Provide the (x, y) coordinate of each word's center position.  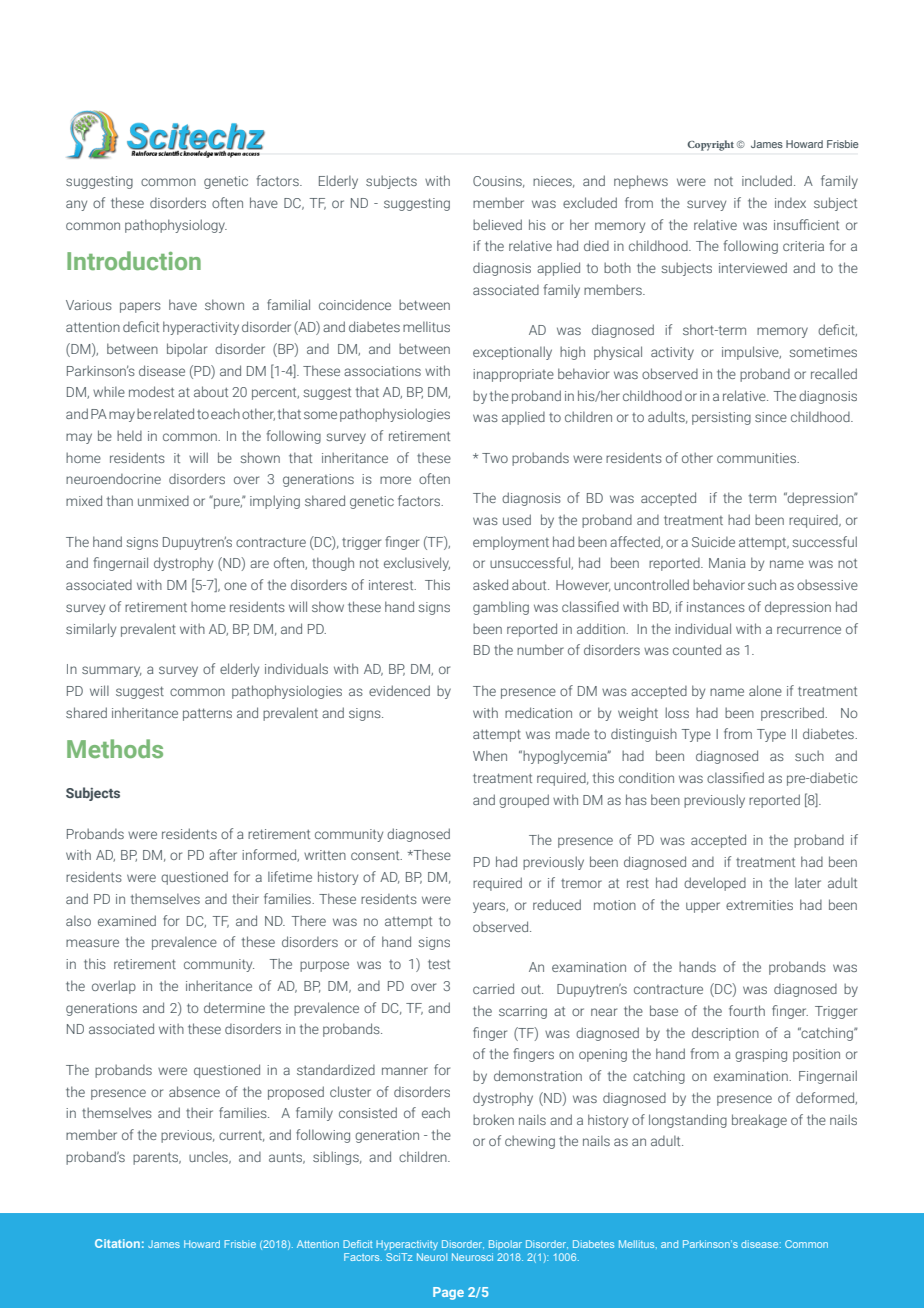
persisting (721, 418)
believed (497, 224)
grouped (524, 801)
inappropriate (513, 375)
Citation (117, 1243)
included (767, 180)
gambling (501, 608)
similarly (91, 630)
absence (194, 1091)
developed (715, 884)
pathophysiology (176, 226)
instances (716, 607)
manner (405, 1071)
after (223, 854)
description (725, 1034)
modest (151, 391)
